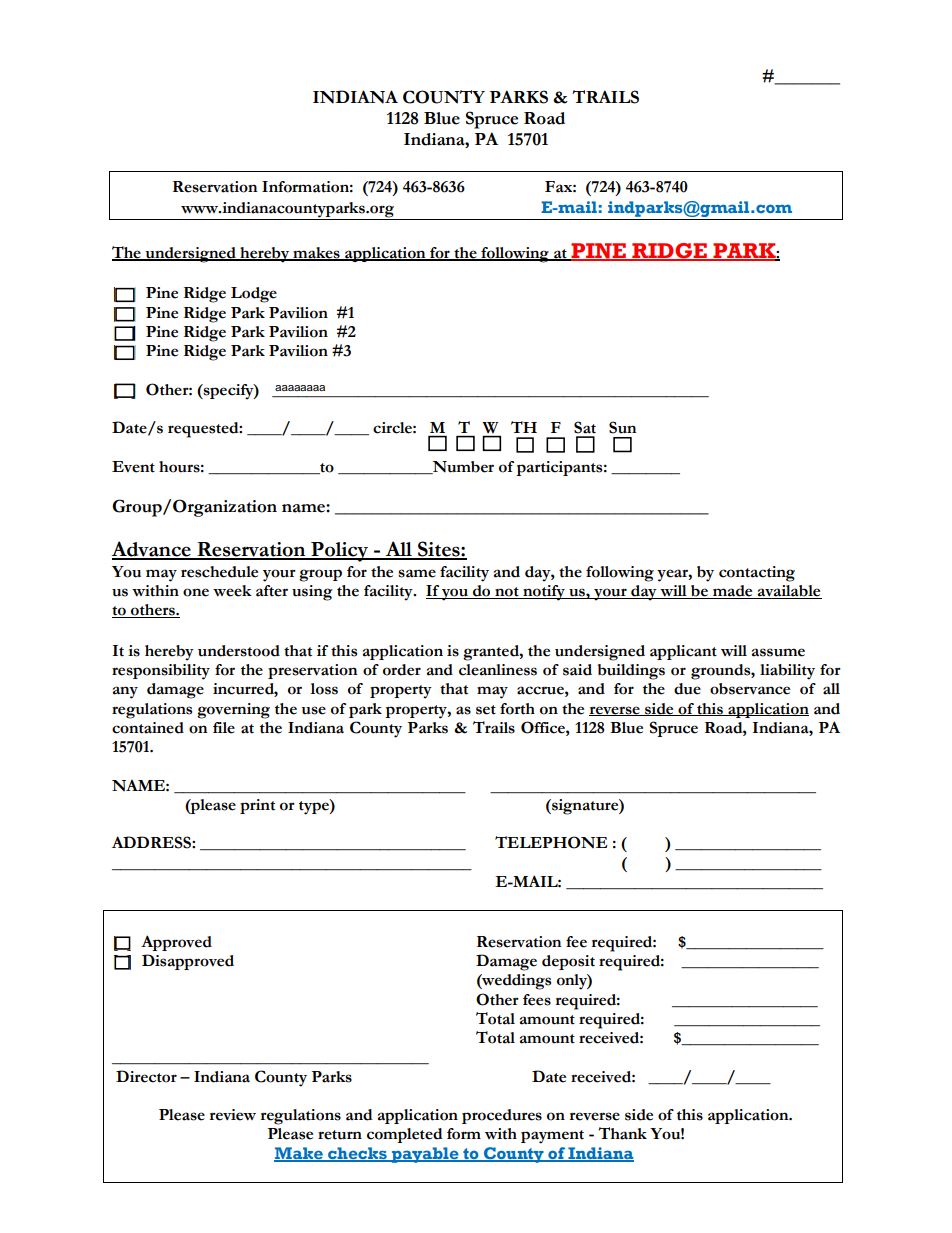 The height and width of the document is (1233, 952). Describe the element at coordinates (687, 689) in the document. I see `due` at that location.
